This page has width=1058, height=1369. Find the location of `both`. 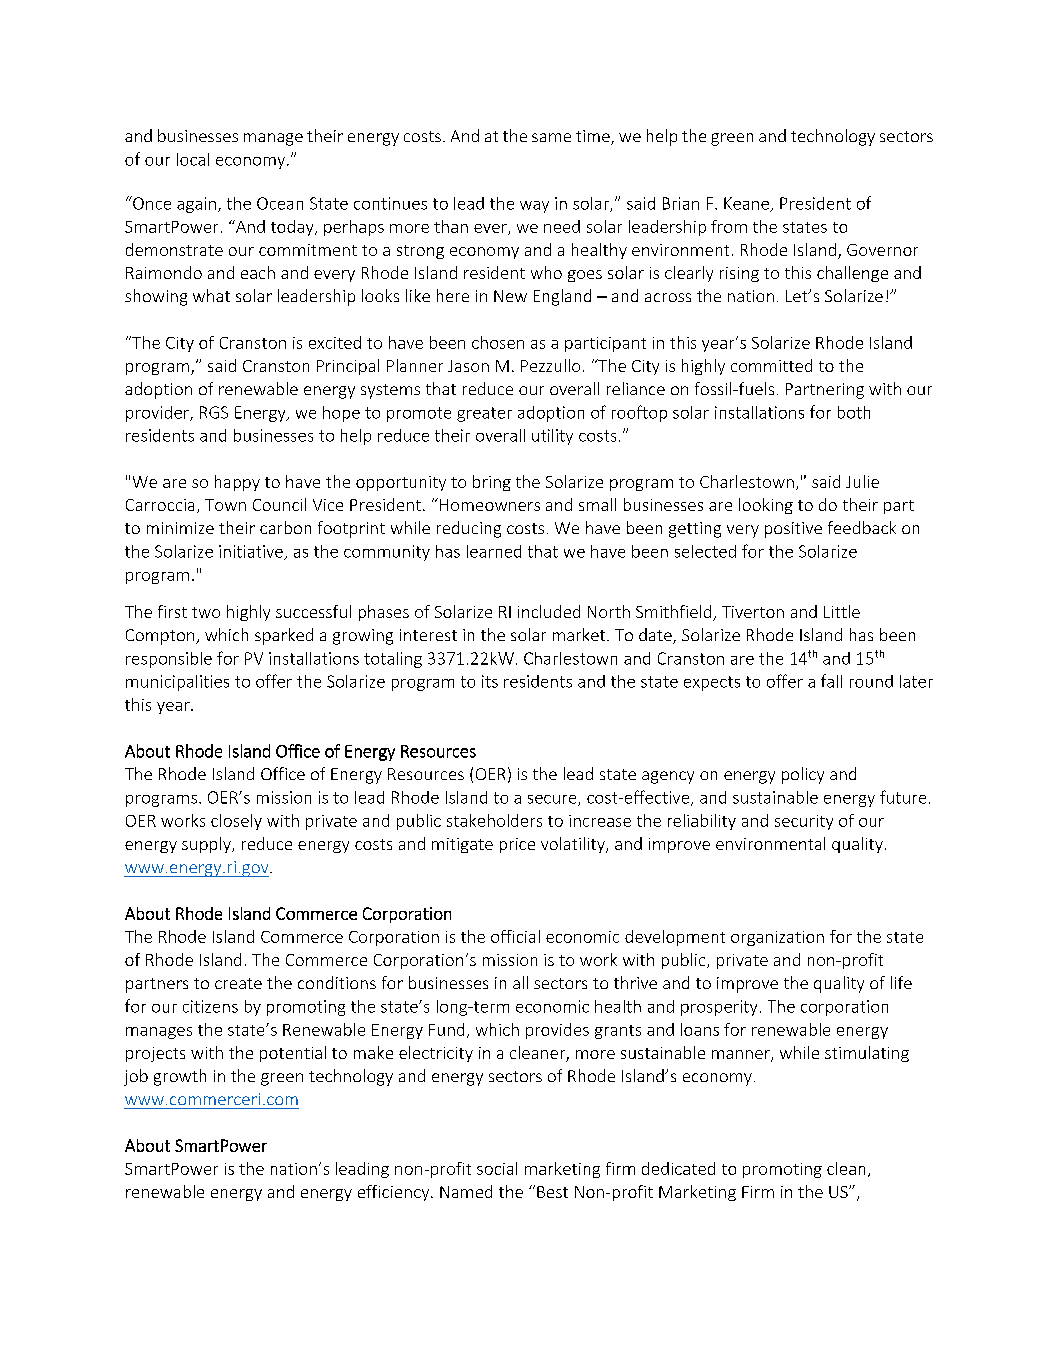

both is located at coordinates (854, 412).
